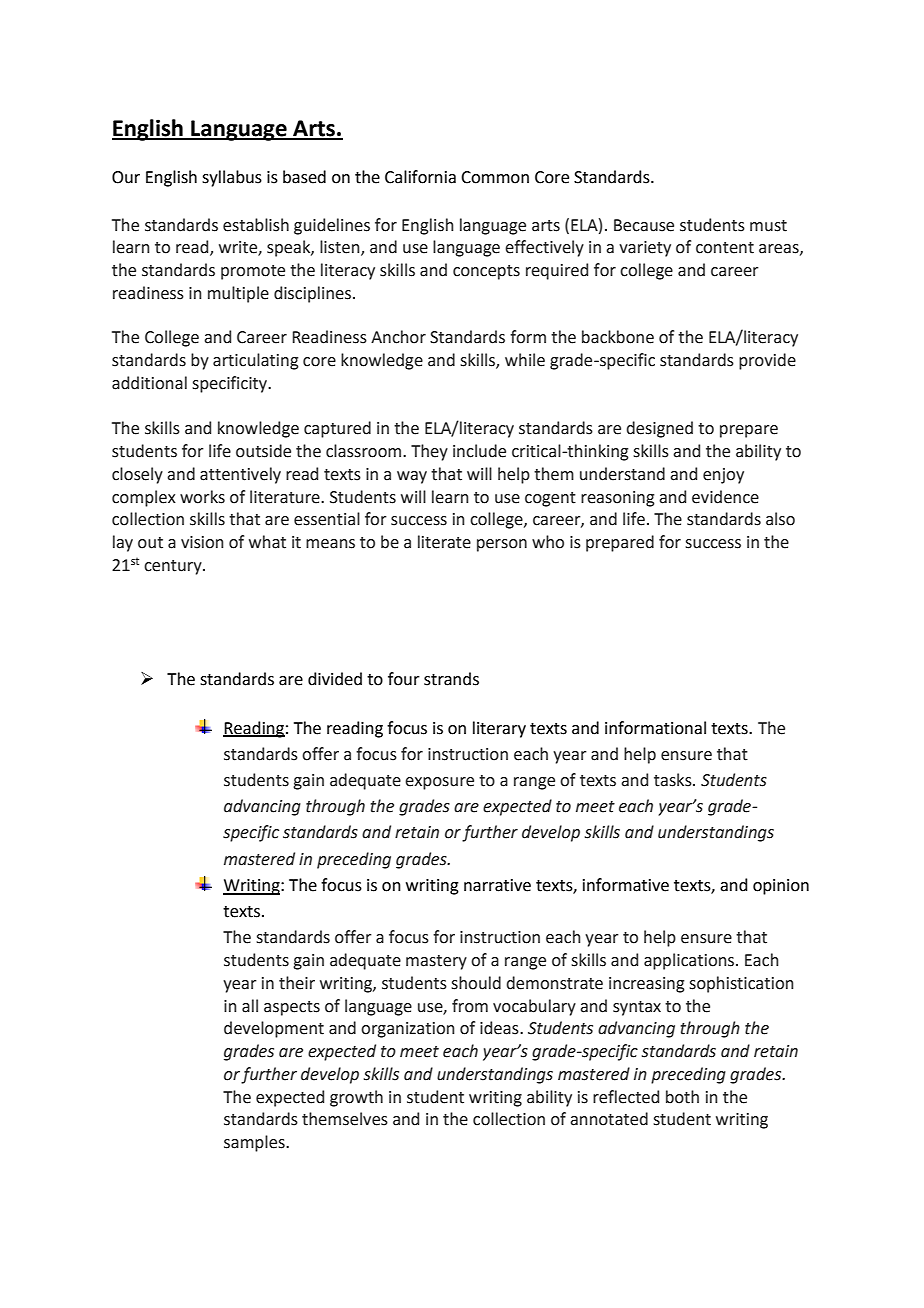 The width and height of the document is (924, 1308). I want to click on syllabus, so click(232, 178).
